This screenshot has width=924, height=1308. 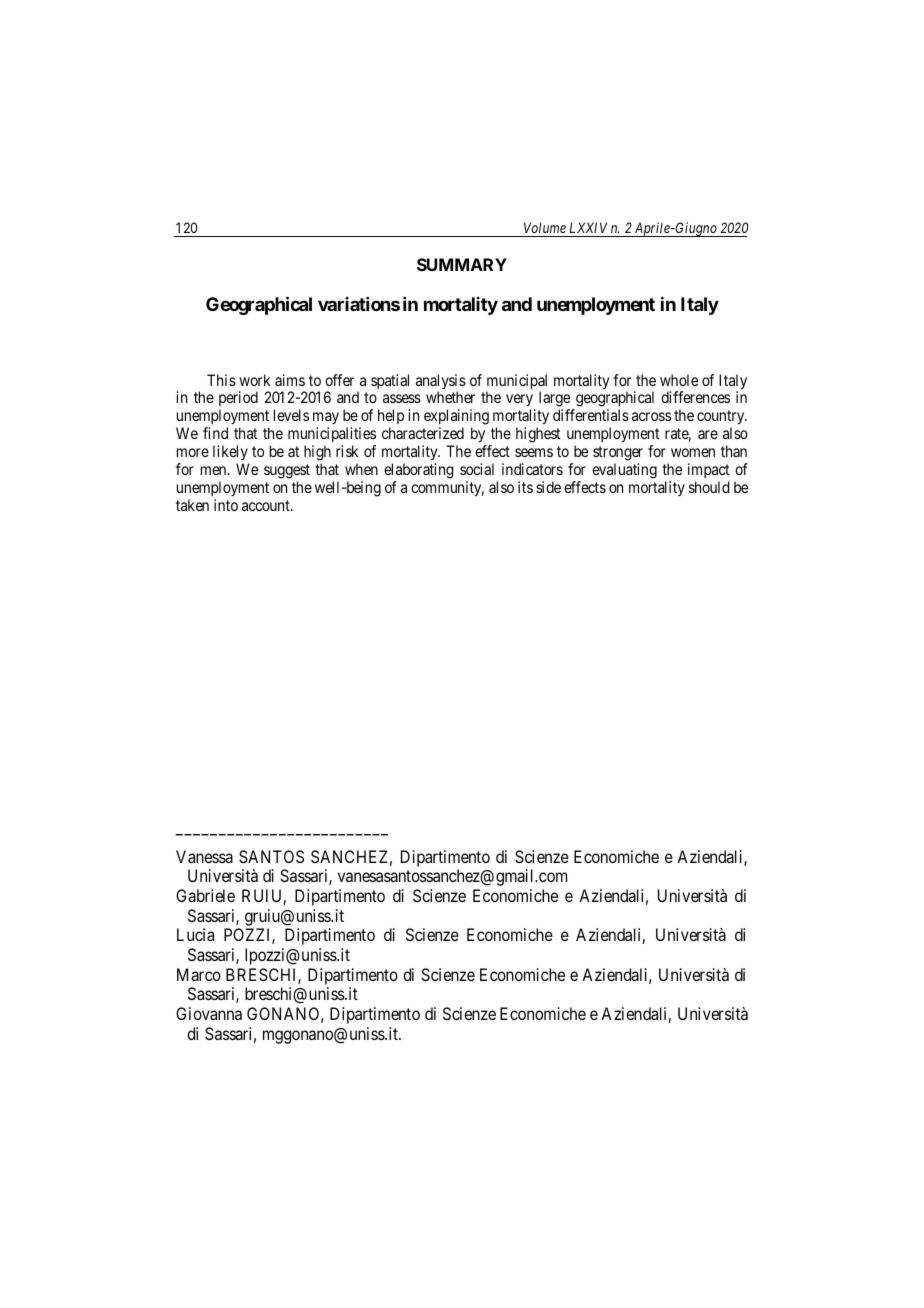 I want to click on work, so click(x=254, y=380).
